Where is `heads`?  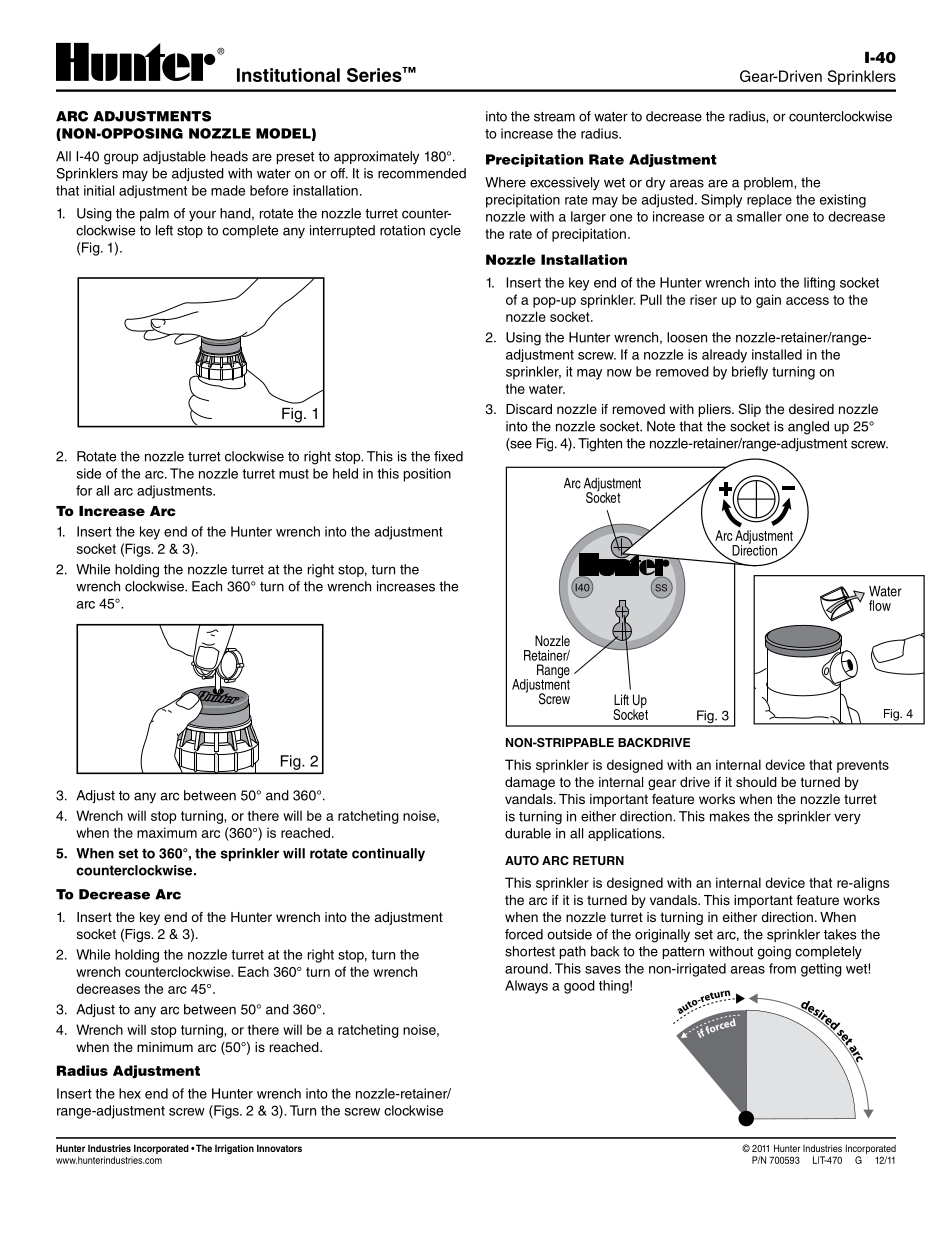 heads is located at coordinates (229, 156).
